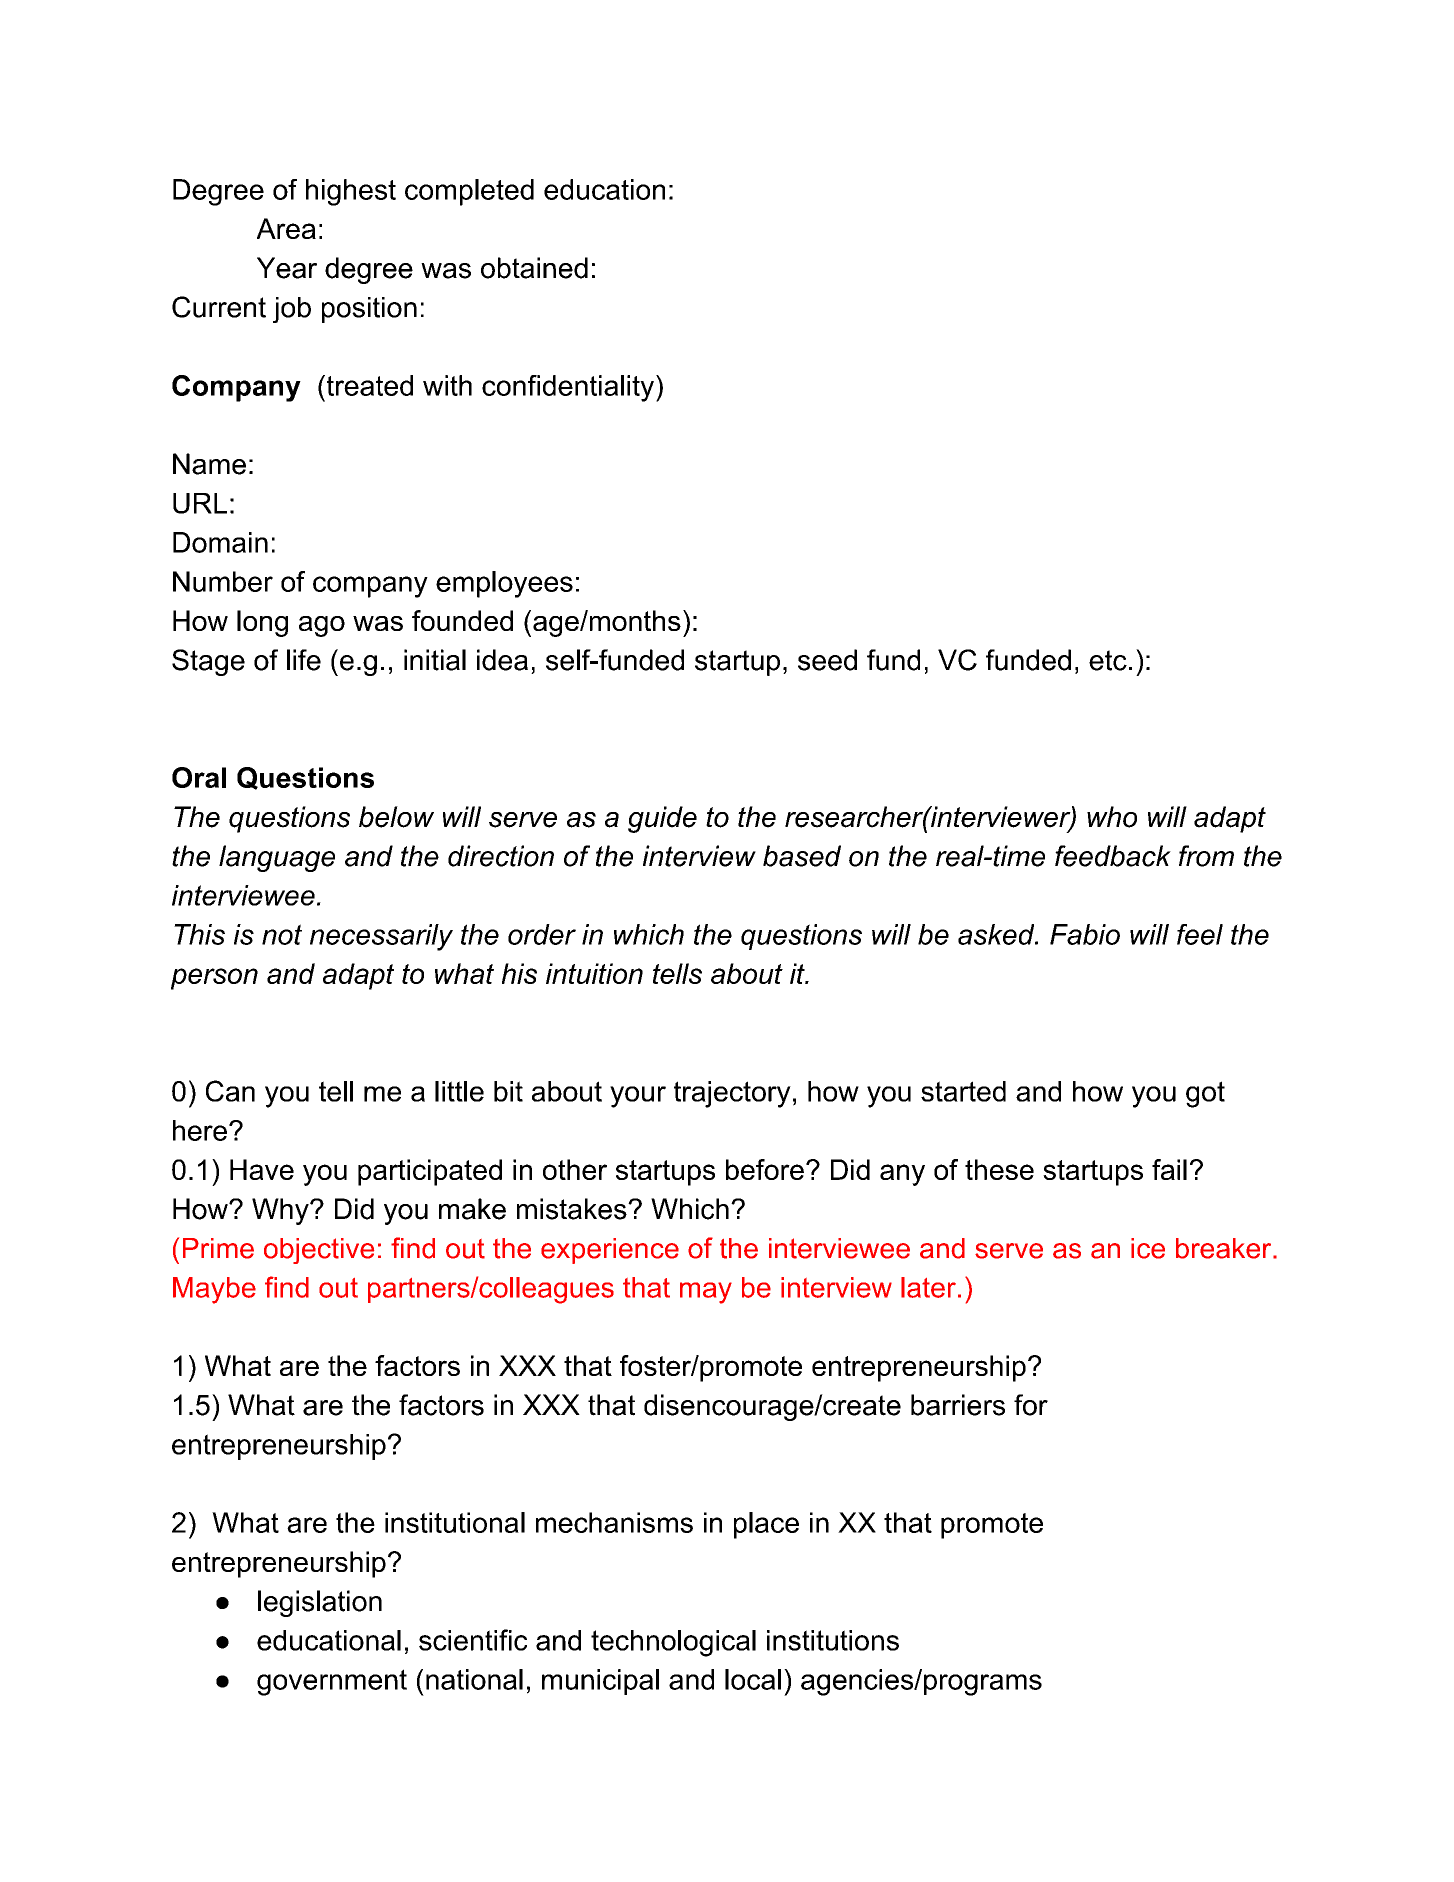  What do you see at coordinates (610, 1251) in the document?
I see `experience` at bounding box center [610, 1251].
